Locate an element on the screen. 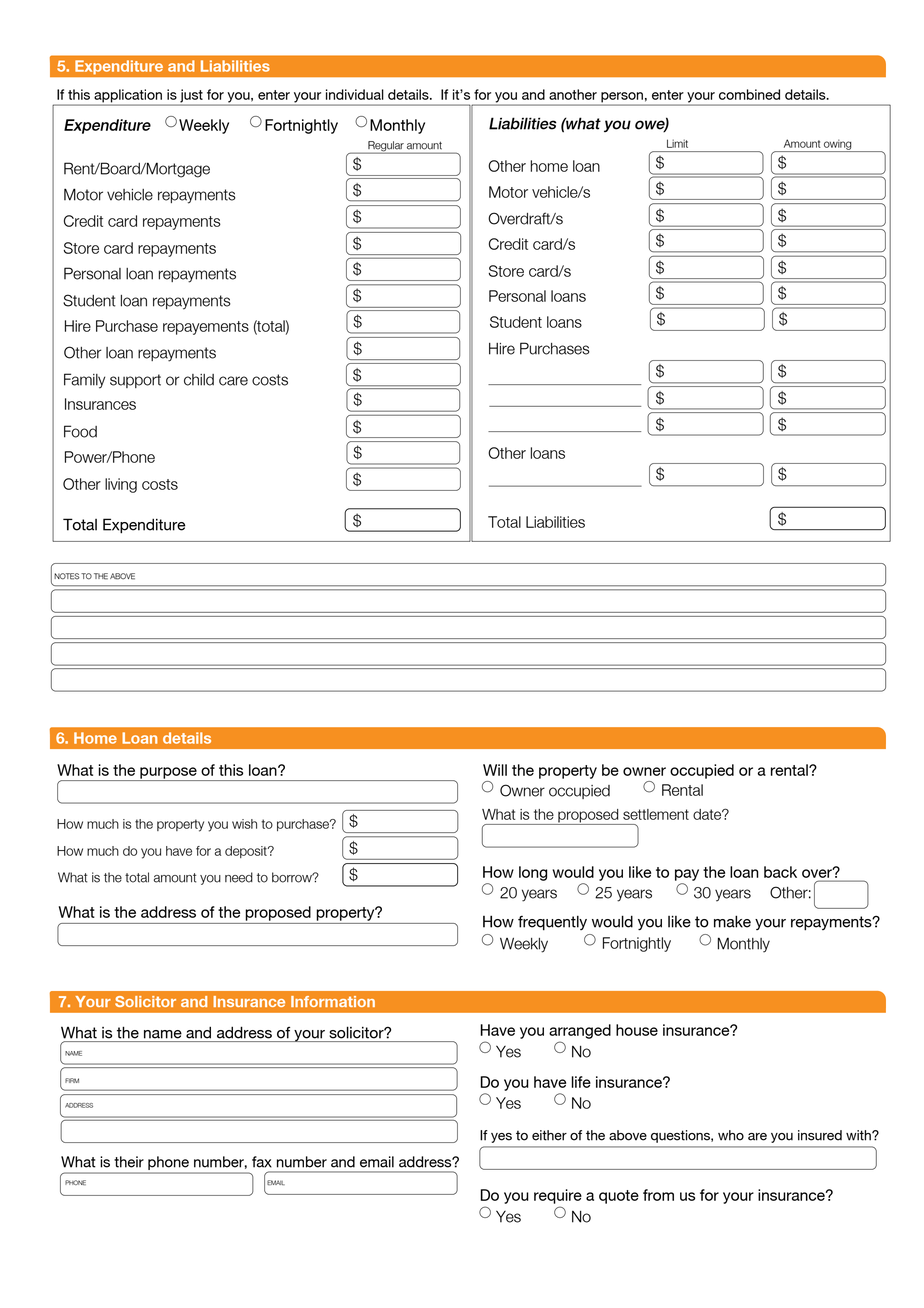 The image size is (924, 1308). Regular is located at coordinates (386, 147).
